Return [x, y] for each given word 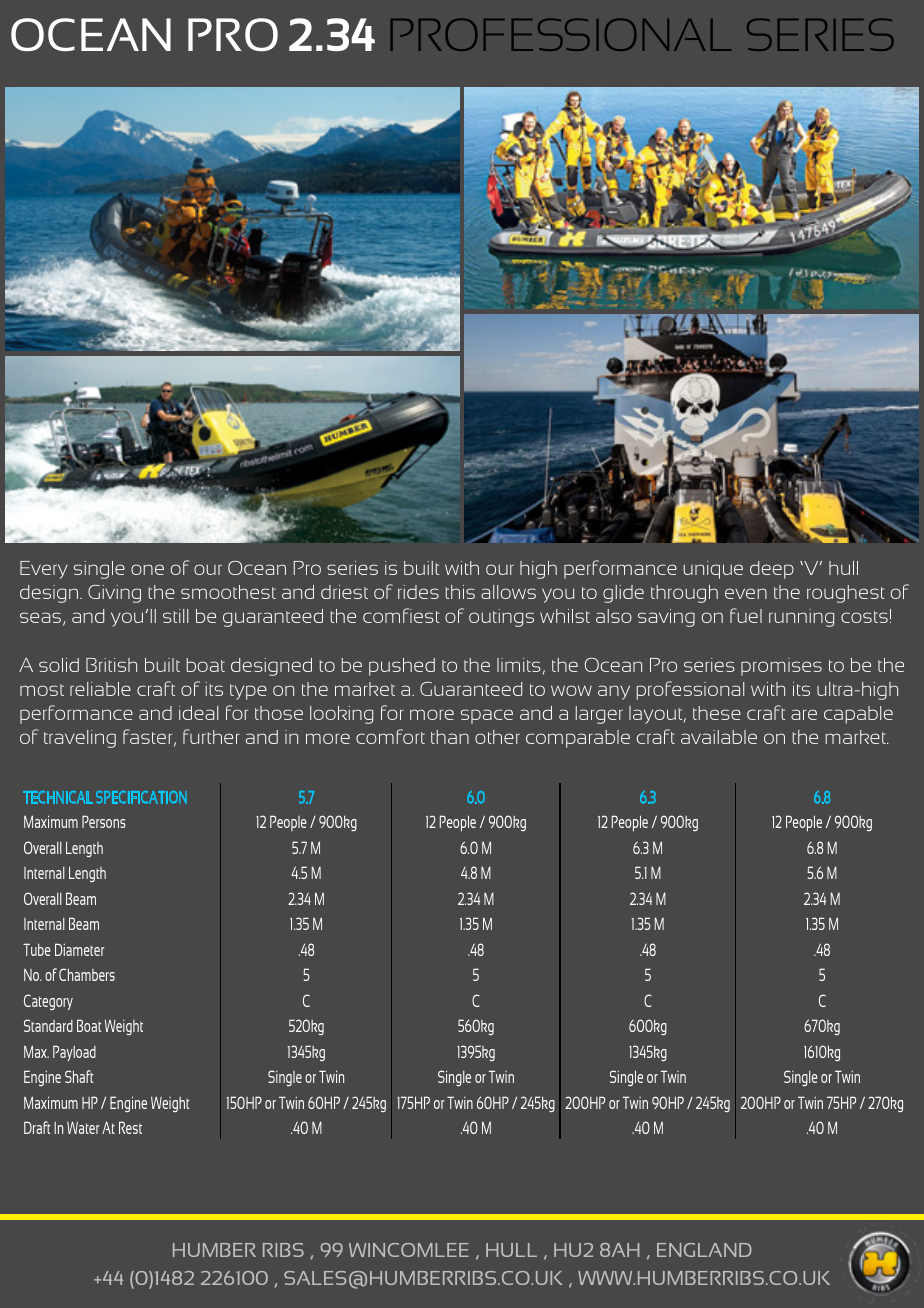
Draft [37, 1127]
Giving [114, 594]
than [450, 737]
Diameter [80, 949]
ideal [198, 713]
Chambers [87, 974]
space [487, 716]
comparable [578, 739]
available [719, 737]
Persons [104, 821]
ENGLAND [704, 1250]
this [460, 592]
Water [83, 1127]
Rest [130, 1127]
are [804, 714]
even [746, 593]
